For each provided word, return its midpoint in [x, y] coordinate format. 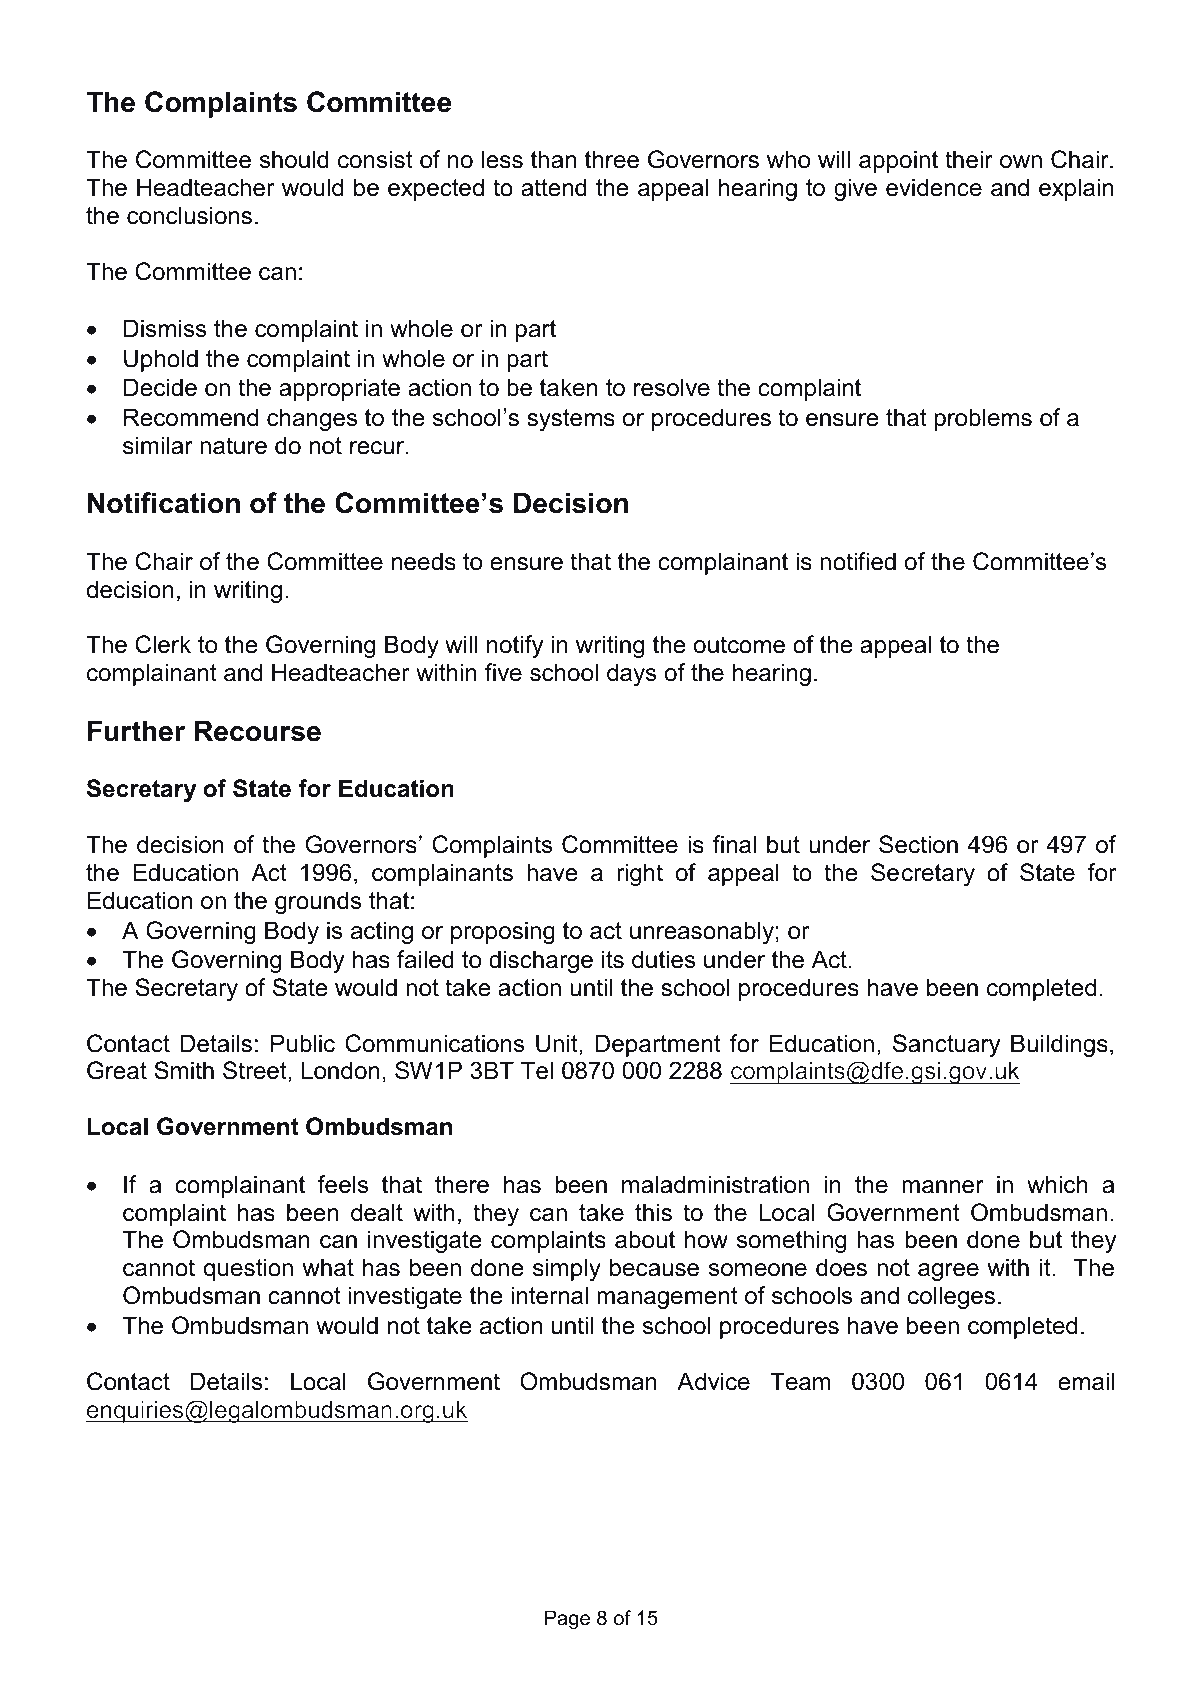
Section [918, 844]
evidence [934, 187]
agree [948, 1272]
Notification [164, 503]
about [645, 1239]
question [248, 1269]
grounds [318, 902]
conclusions [189, 215]
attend [554, 187]
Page [567, 1620]
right [640, 874]
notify [515, 646]
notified [858, 561]
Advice [713, 1381]
